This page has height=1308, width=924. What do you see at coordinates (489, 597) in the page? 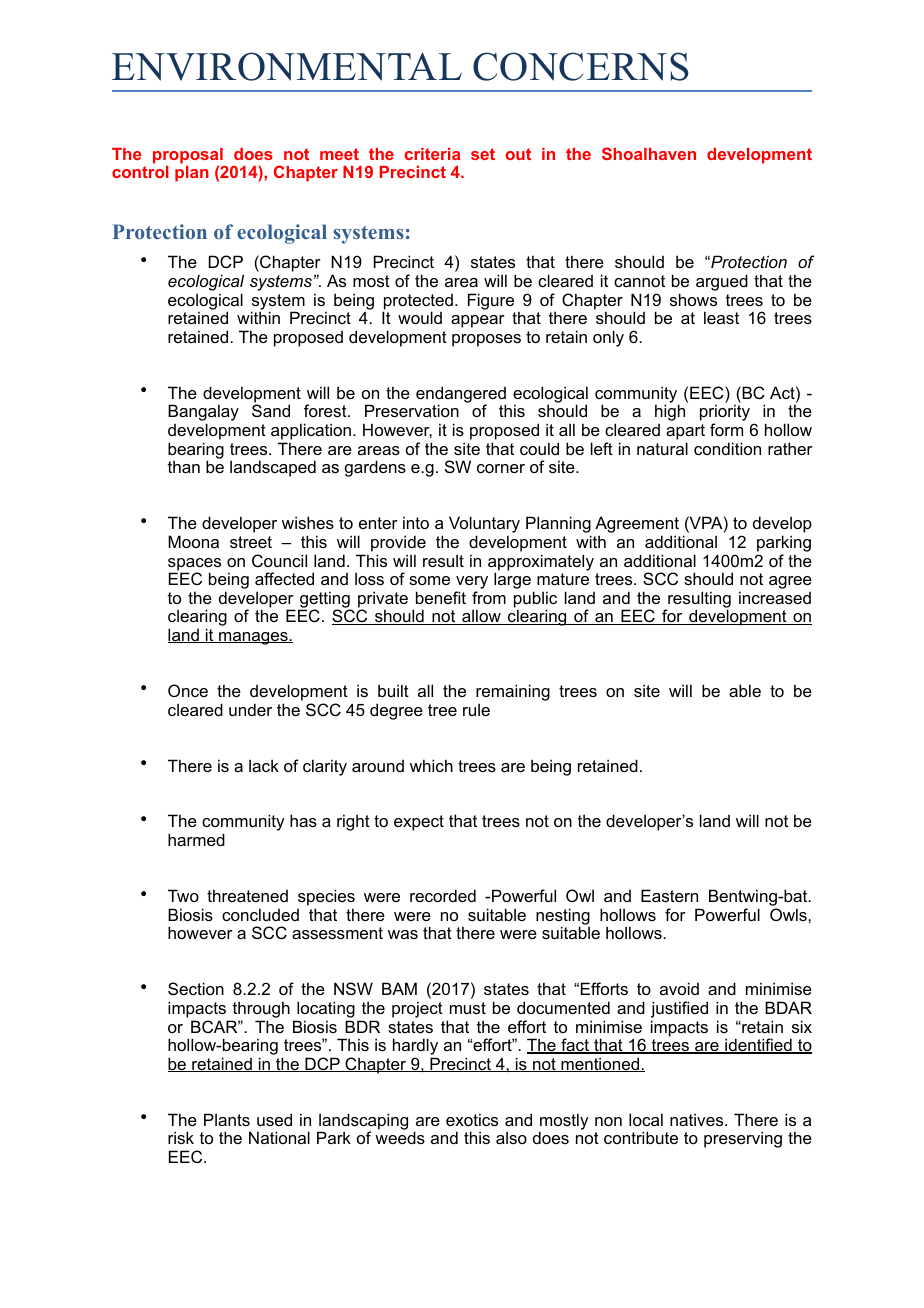
I see `from` at bounding box center [489, 597].
